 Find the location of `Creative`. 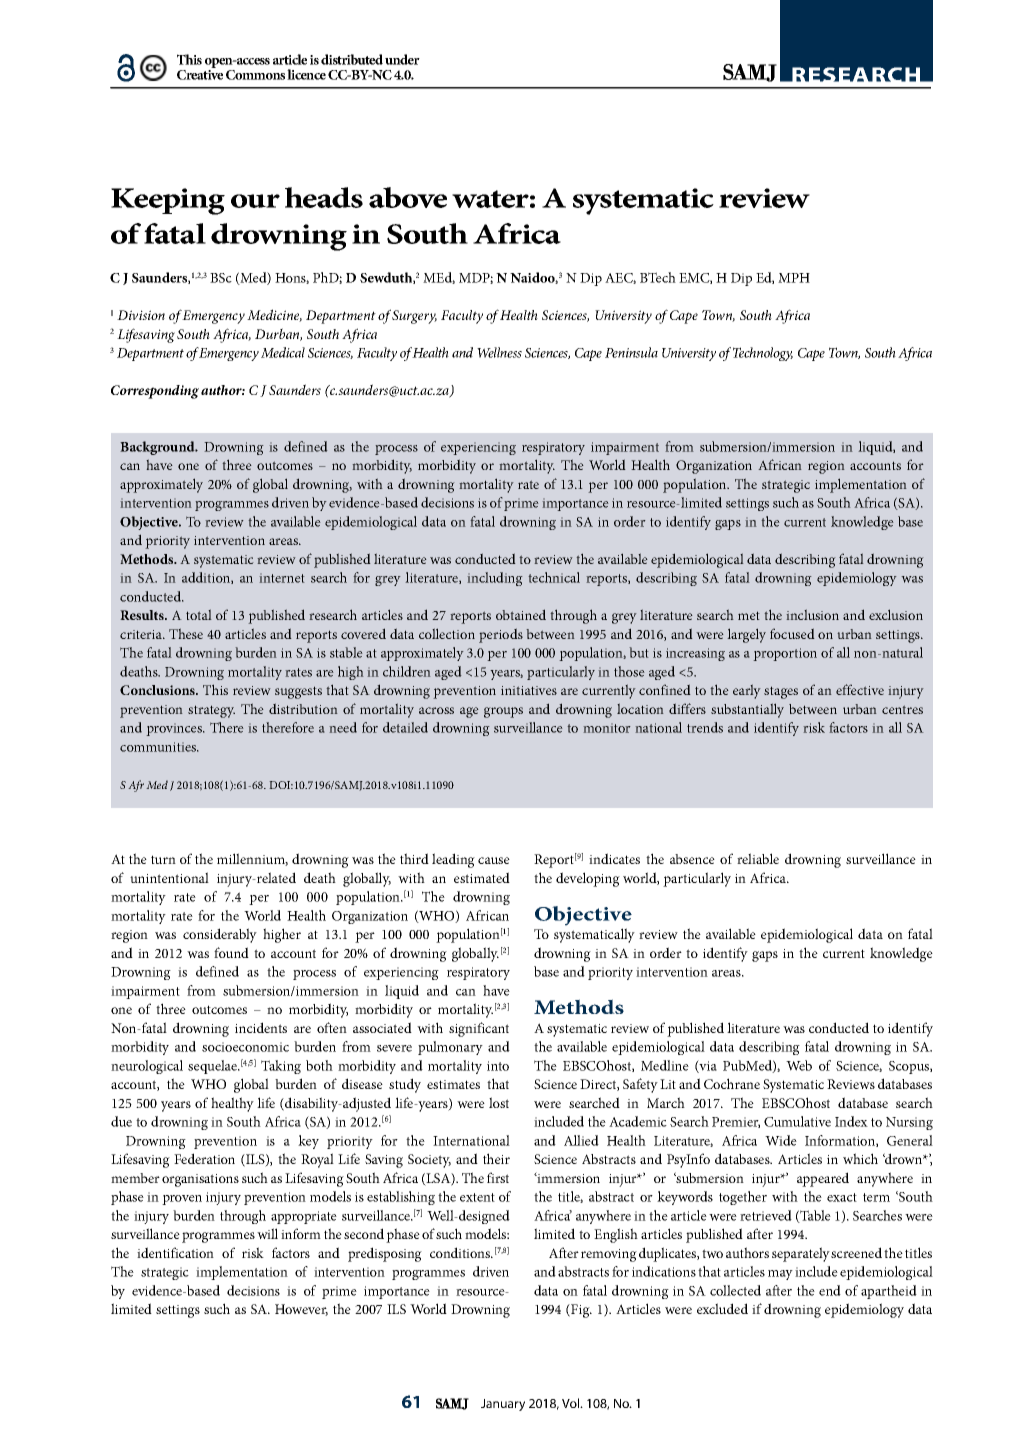

Creative is located at coordinates (200, 75).
